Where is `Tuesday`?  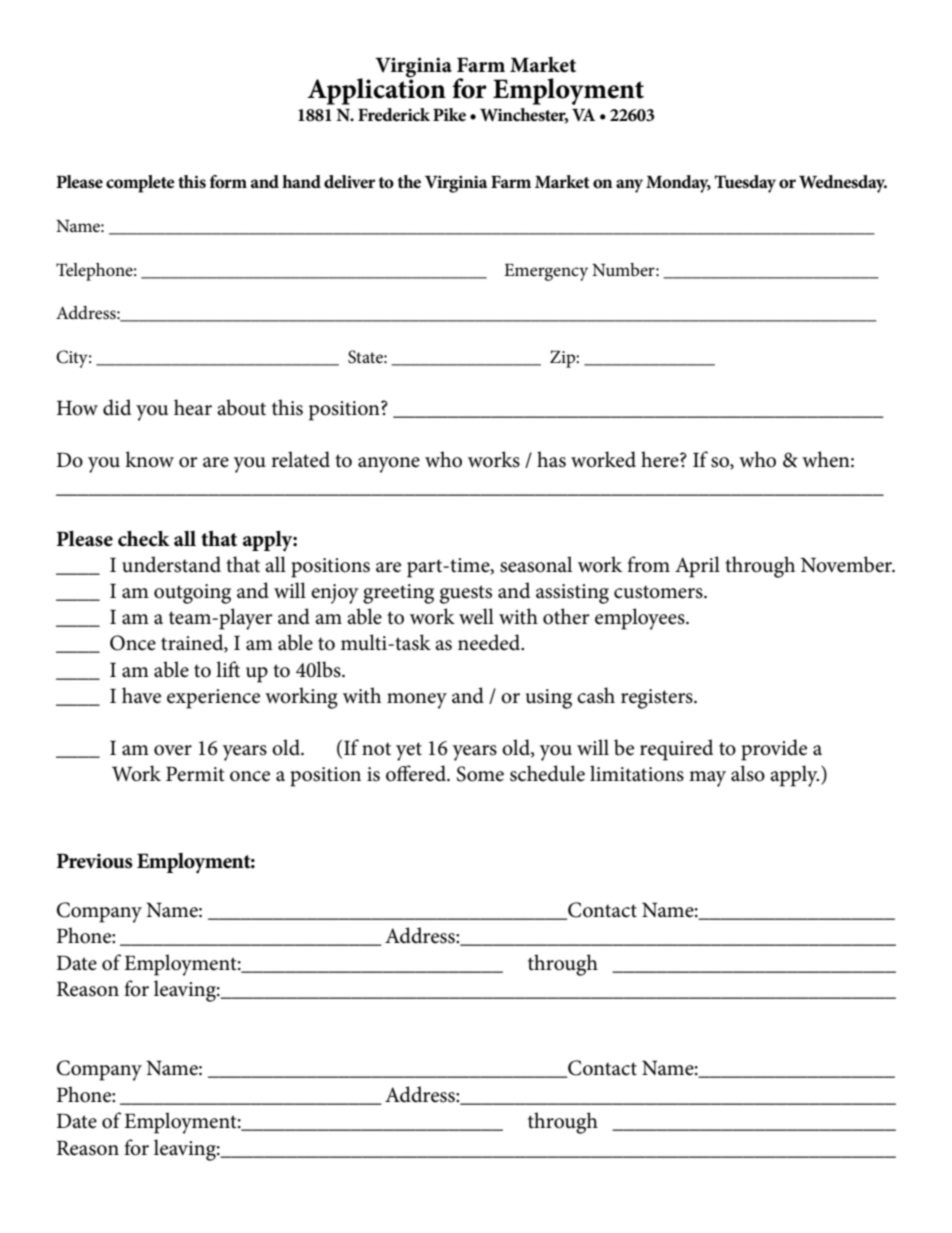
Tuesday is located at coordinates (745, 184).
